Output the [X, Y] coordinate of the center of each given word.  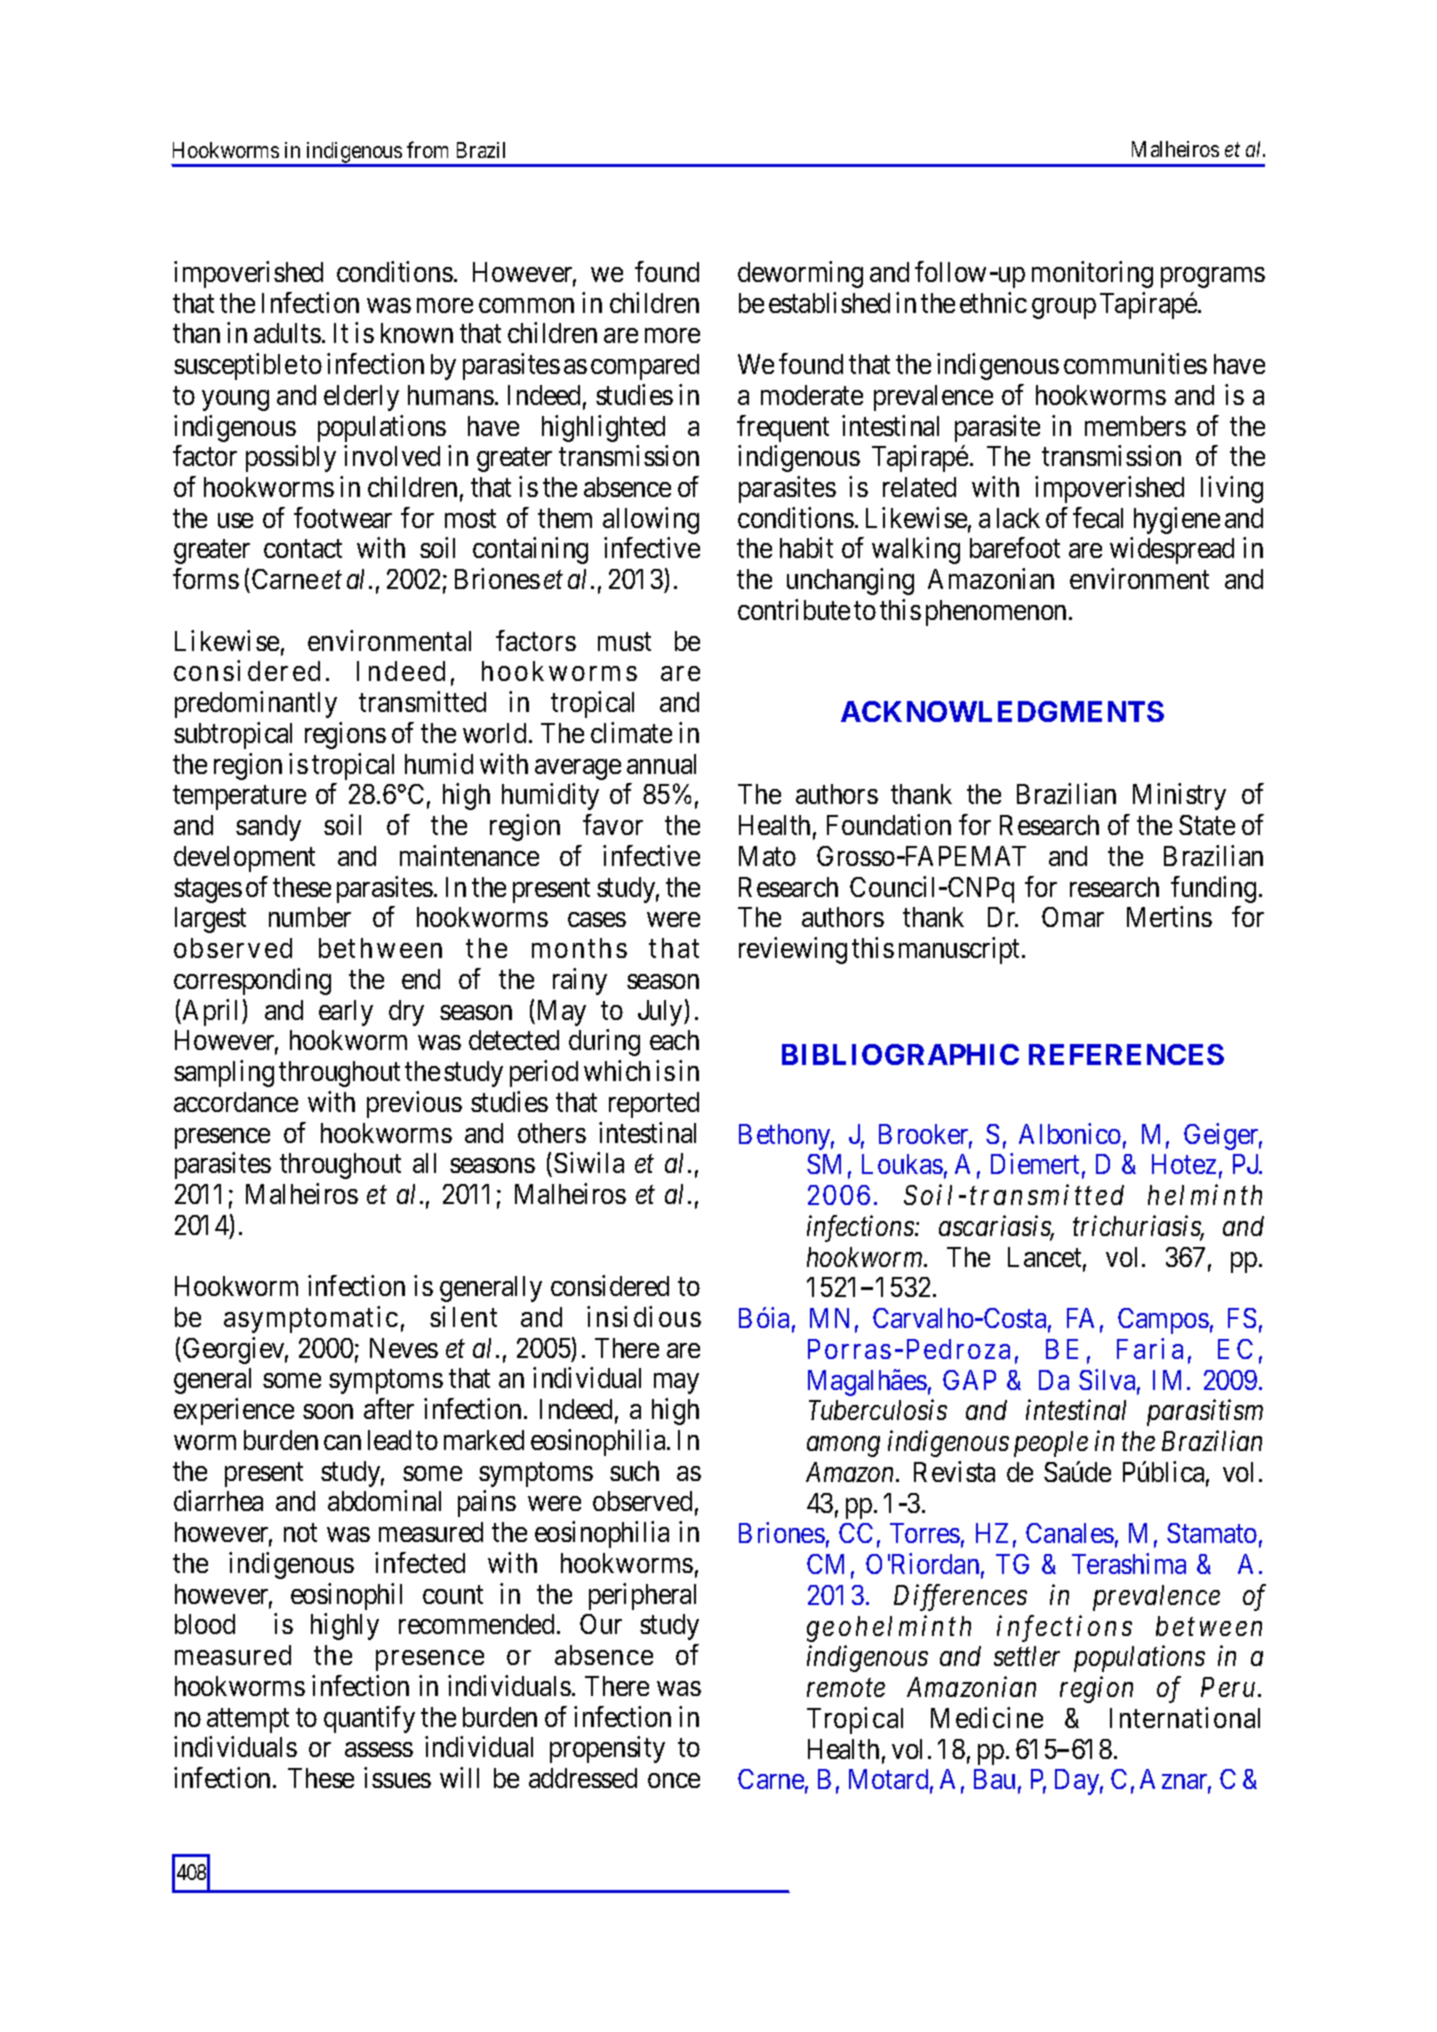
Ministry [1179, 796]
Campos [1163, 1321]
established [829, 302]
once [674, 1780]
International [1185, 1717]
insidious [644, 1316]
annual [661, 764]
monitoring [1092, 274]
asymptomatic [311, 1319]
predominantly [256, 704]
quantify [369, 1719]
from [427, 149]
